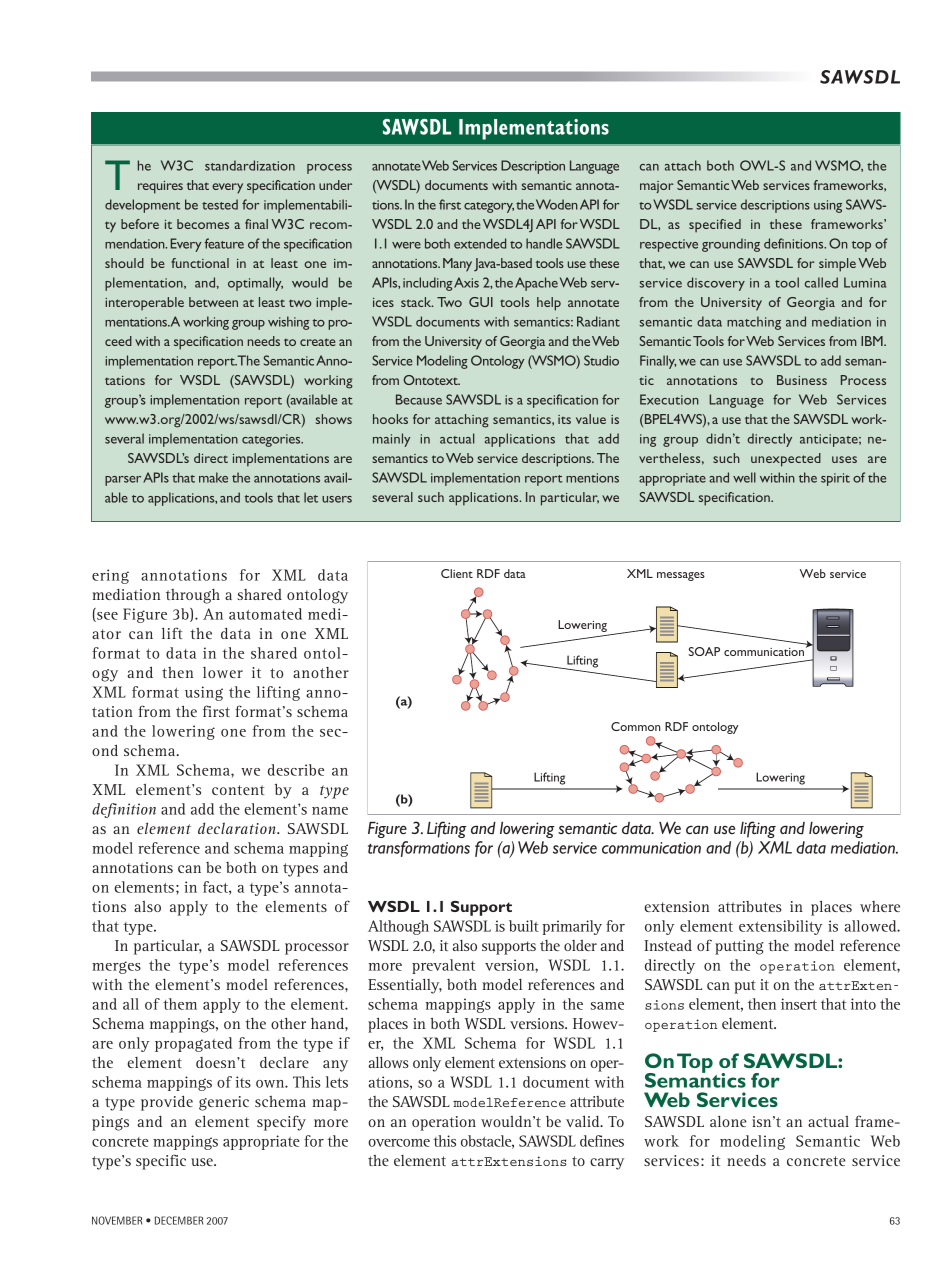  What do you see at coordinates (399, 1143) in the document?
I see `overcome` at bounding box center [399, 1143].
